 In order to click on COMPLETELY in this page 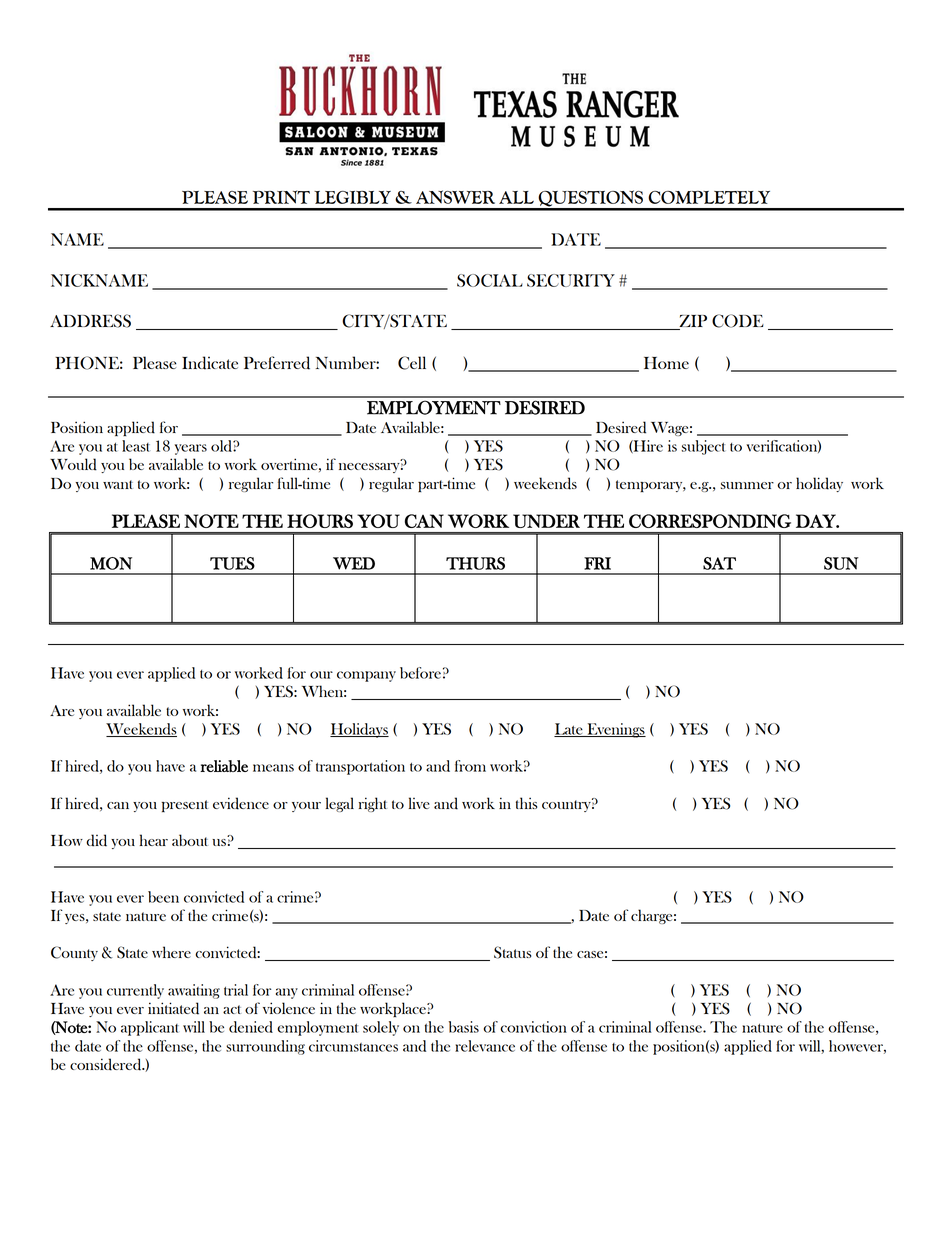, I will do `click(709, 197)`.
